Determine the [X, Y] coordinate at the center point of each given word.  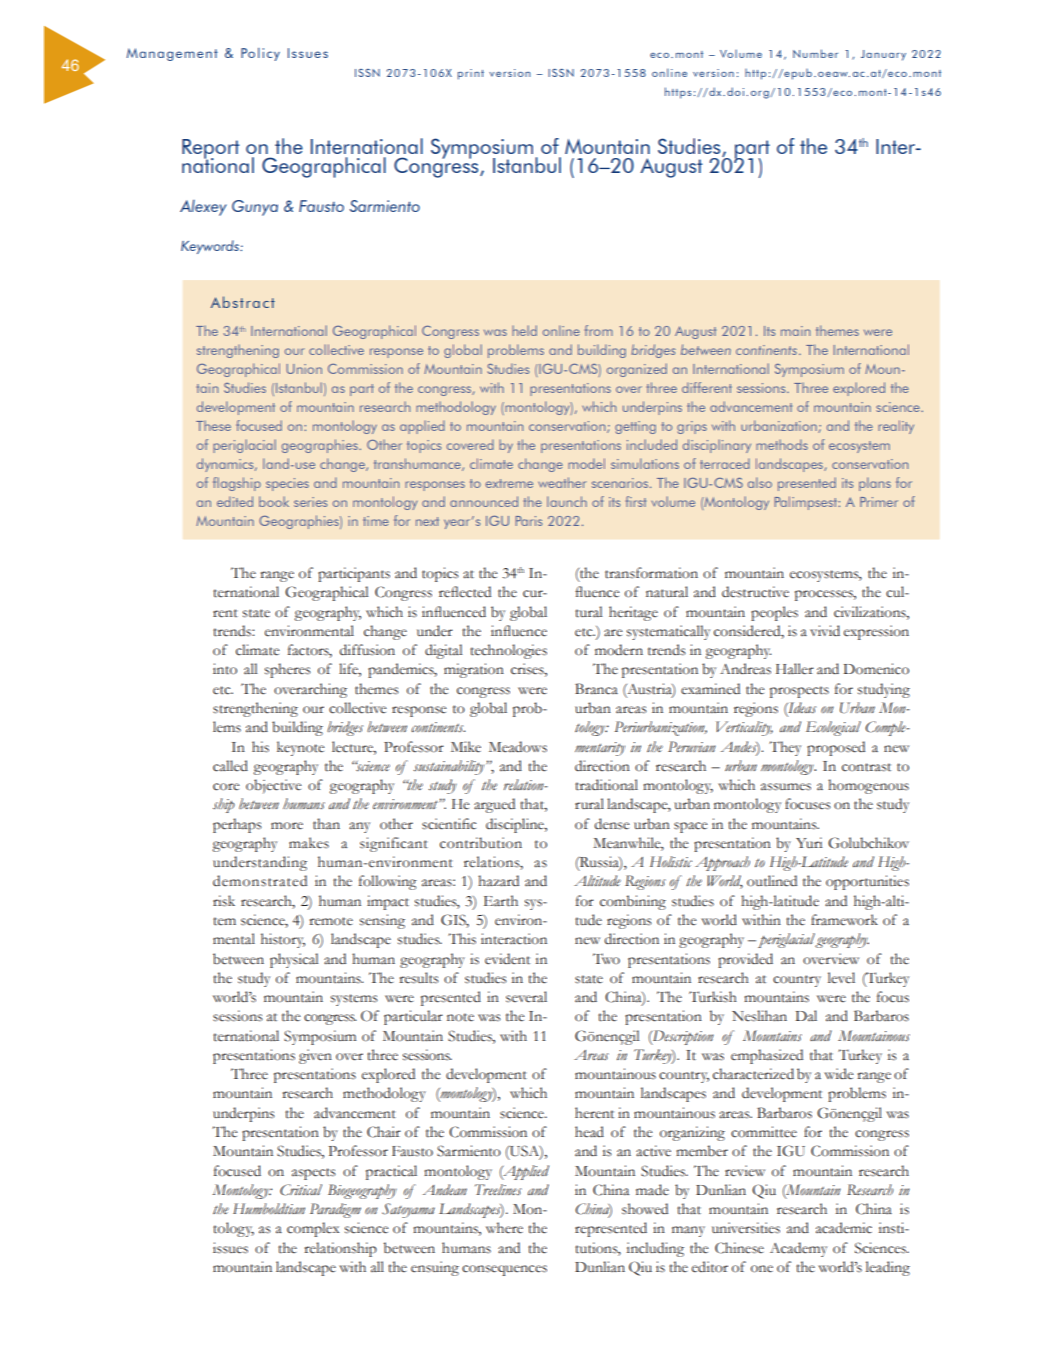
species [287, 484]
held [524, 330]
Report [211, 150]
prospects [799, 692]
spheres [288, 670]
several [526, 997]
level [841, 978]
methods [782, 445]
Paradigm [335, 1210]
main [795, 331]
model [586, 463]
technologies [508, 651]
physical [294, 960]
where [504, 1228]
